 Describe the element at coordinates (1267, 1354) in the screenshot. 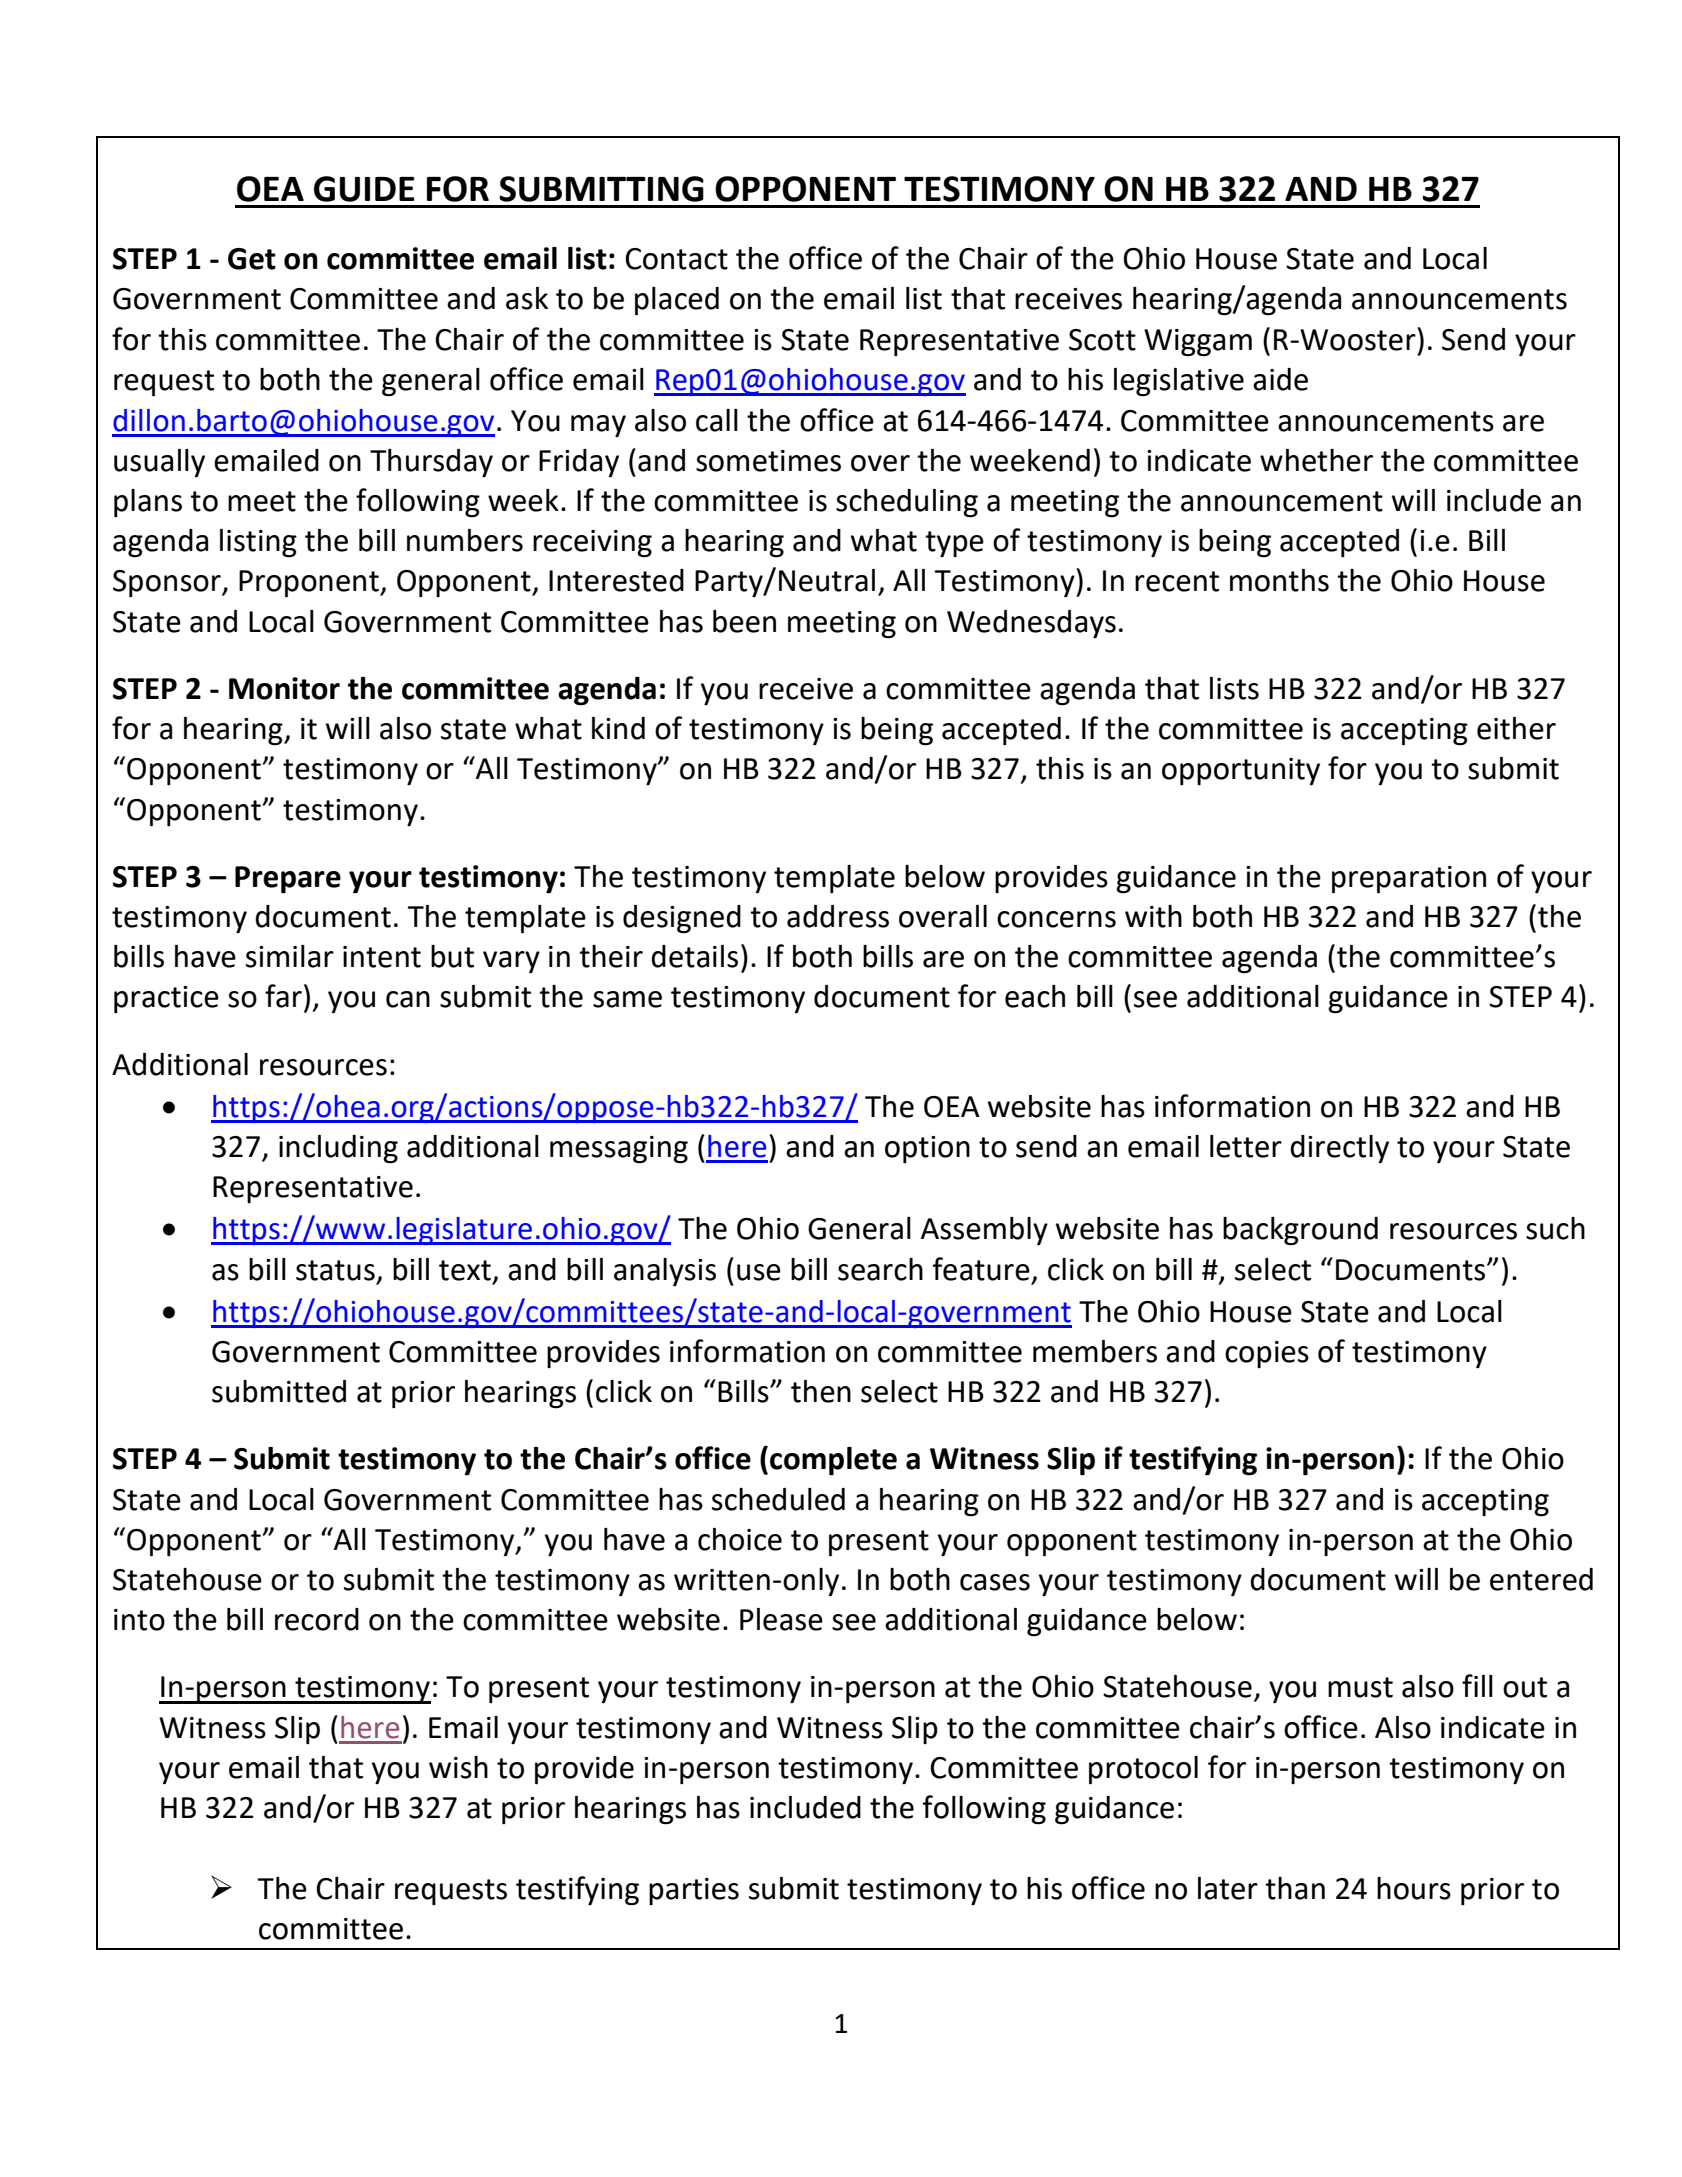

I see `copies` at that location.
